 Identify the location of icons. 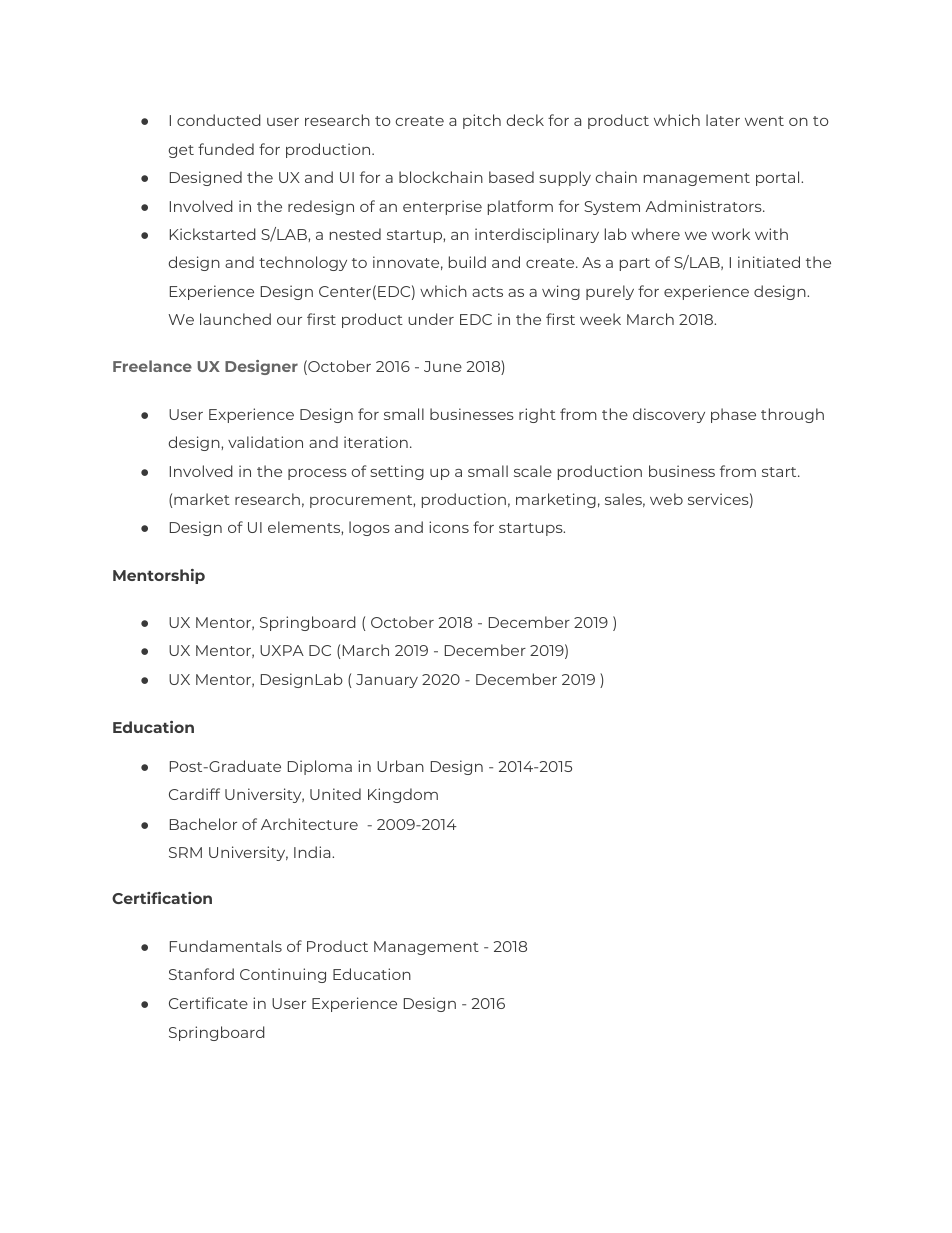
(449, 527).
